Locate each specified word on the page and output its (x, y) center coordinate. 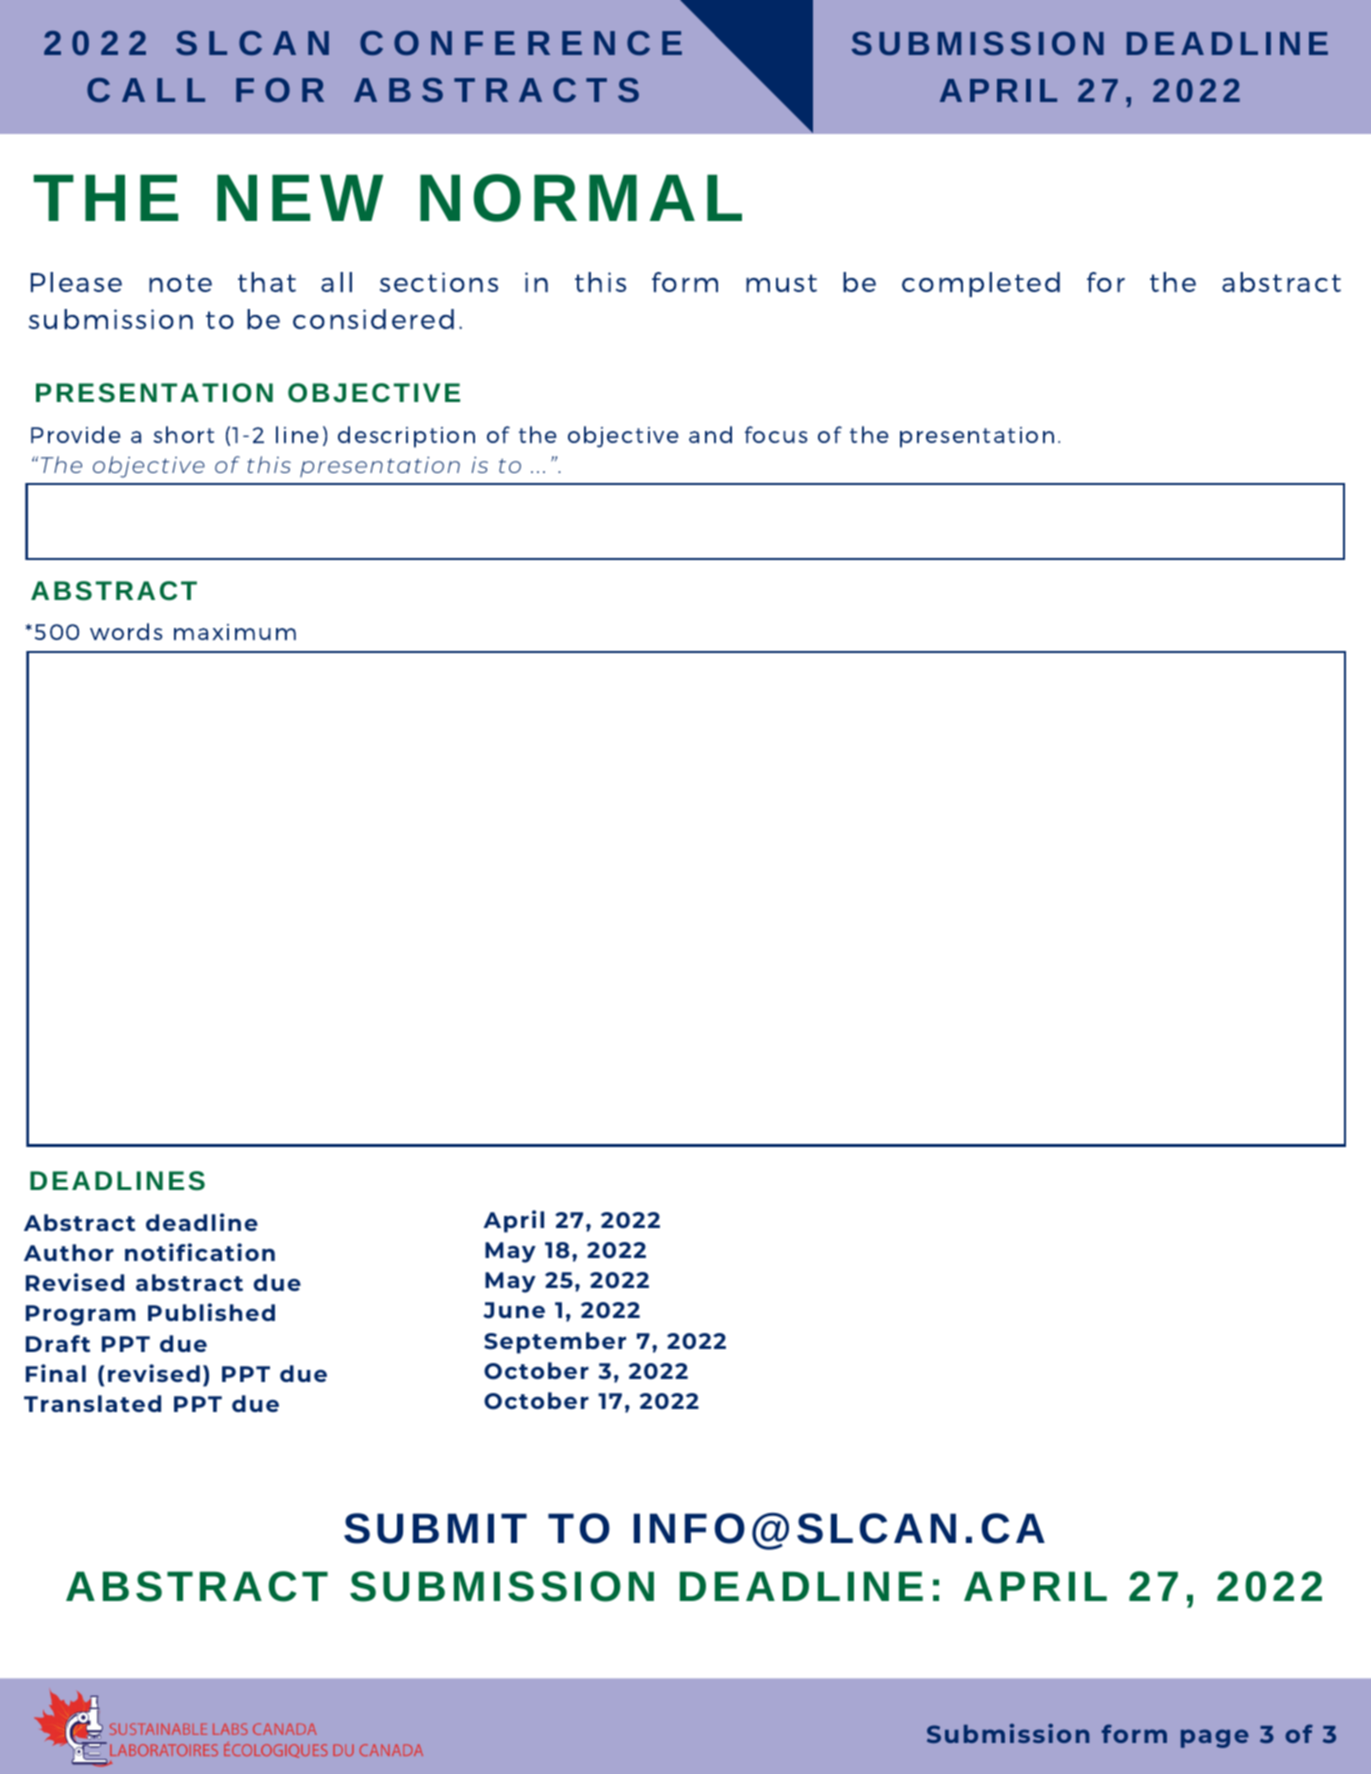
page (1215, 1738)
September (555, 1343)
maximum (235, 632)
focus (776, 434)
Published (211, 1312)
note (180, 283)
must (781, 283)
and (710, 434)
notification (200, 1252)
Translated (92, 1403)
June (514, 1310)
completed (981, 284)
